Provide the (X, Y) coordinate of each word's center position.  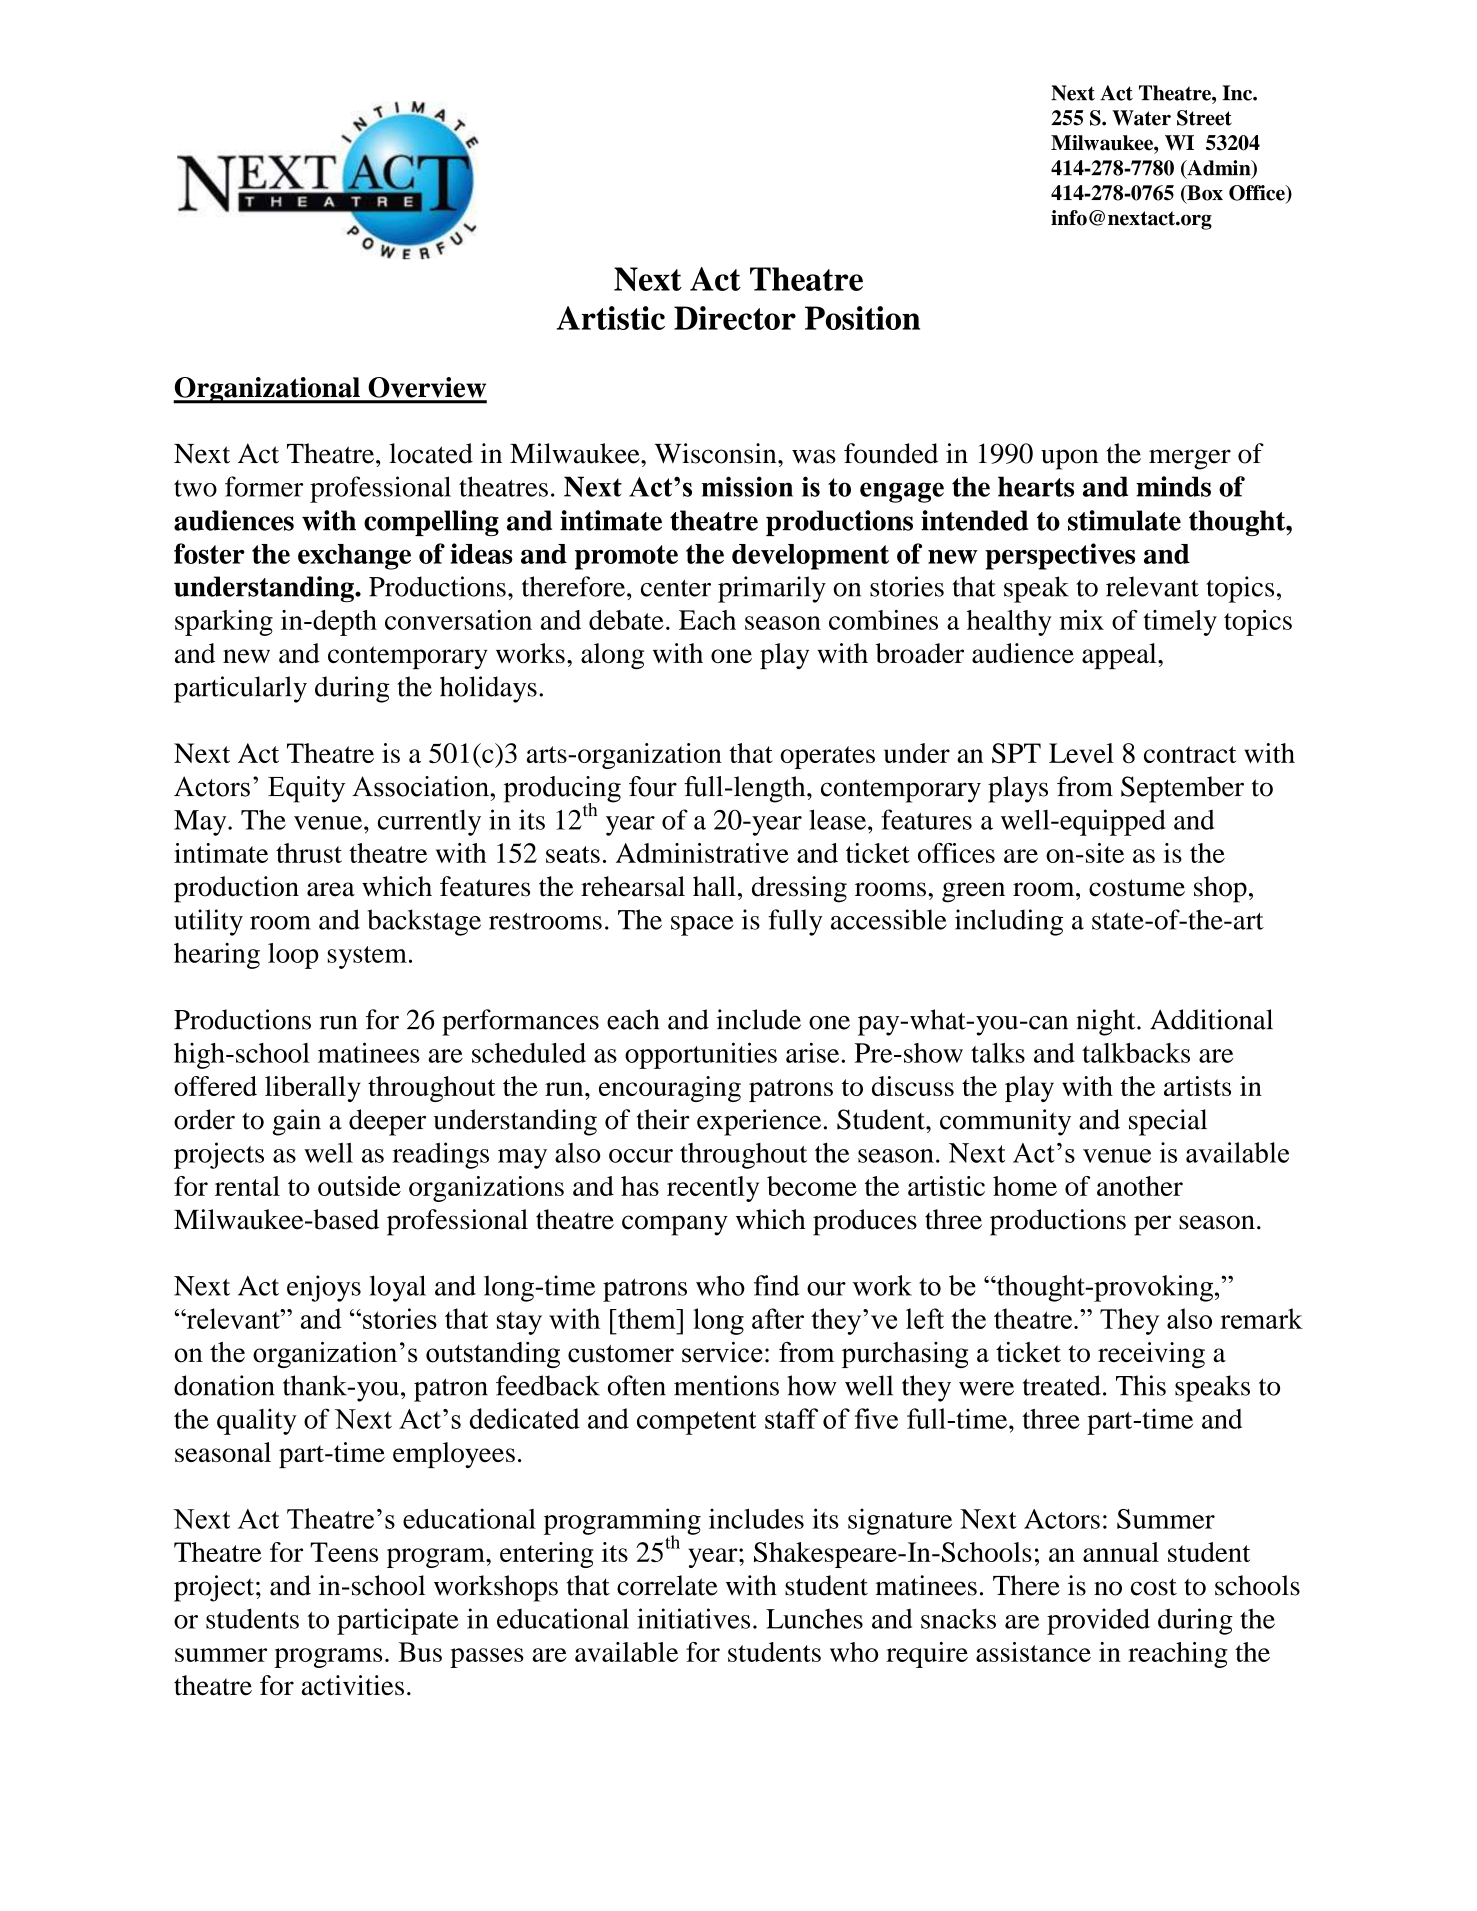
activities (353, 1685)
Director (735, 318)
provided (1098, 1621)
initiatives (693, 1618)
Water (1141, 118)
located (431, 453)
